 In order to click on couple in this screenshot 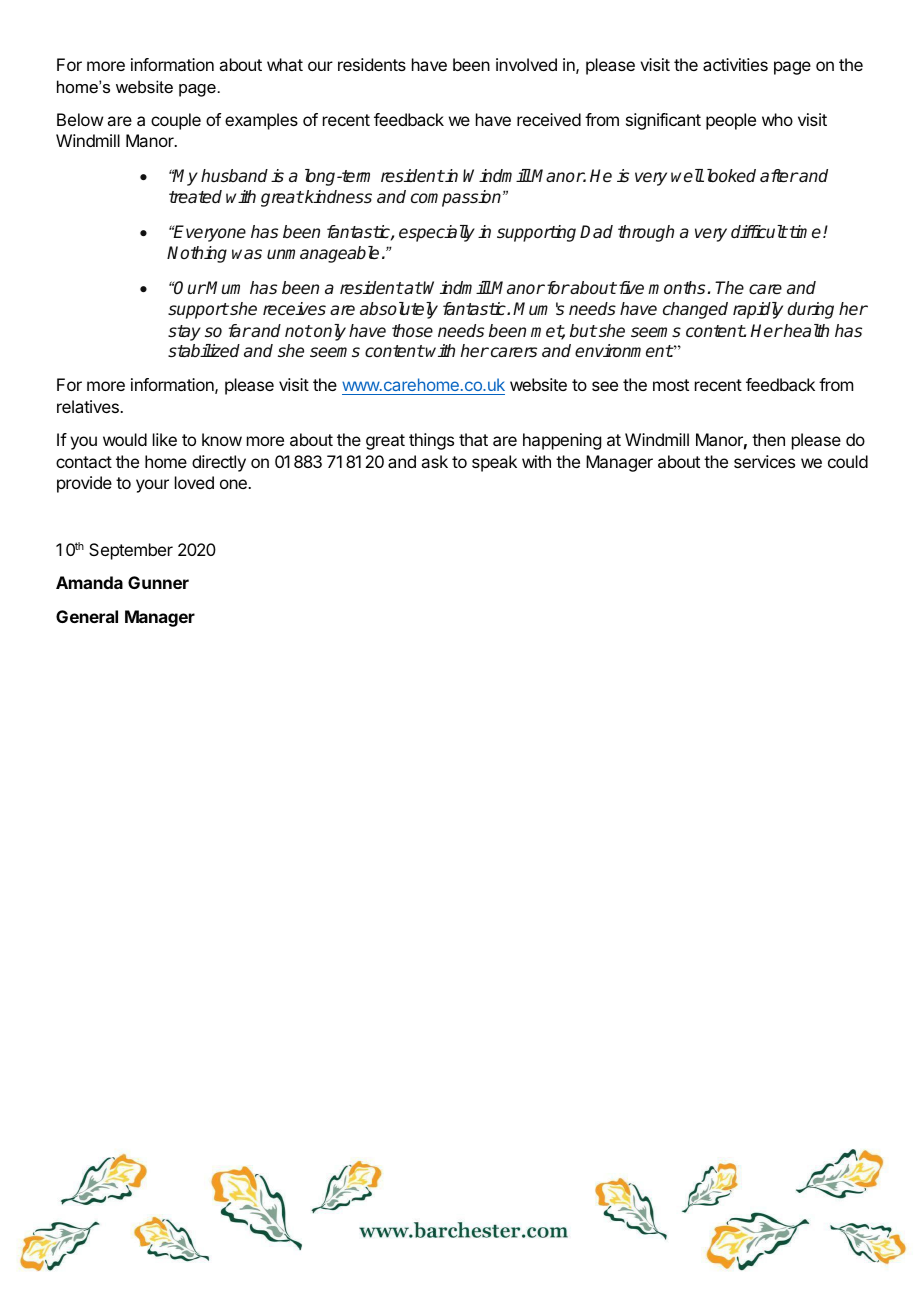, I will do `click(176, 121)`.
